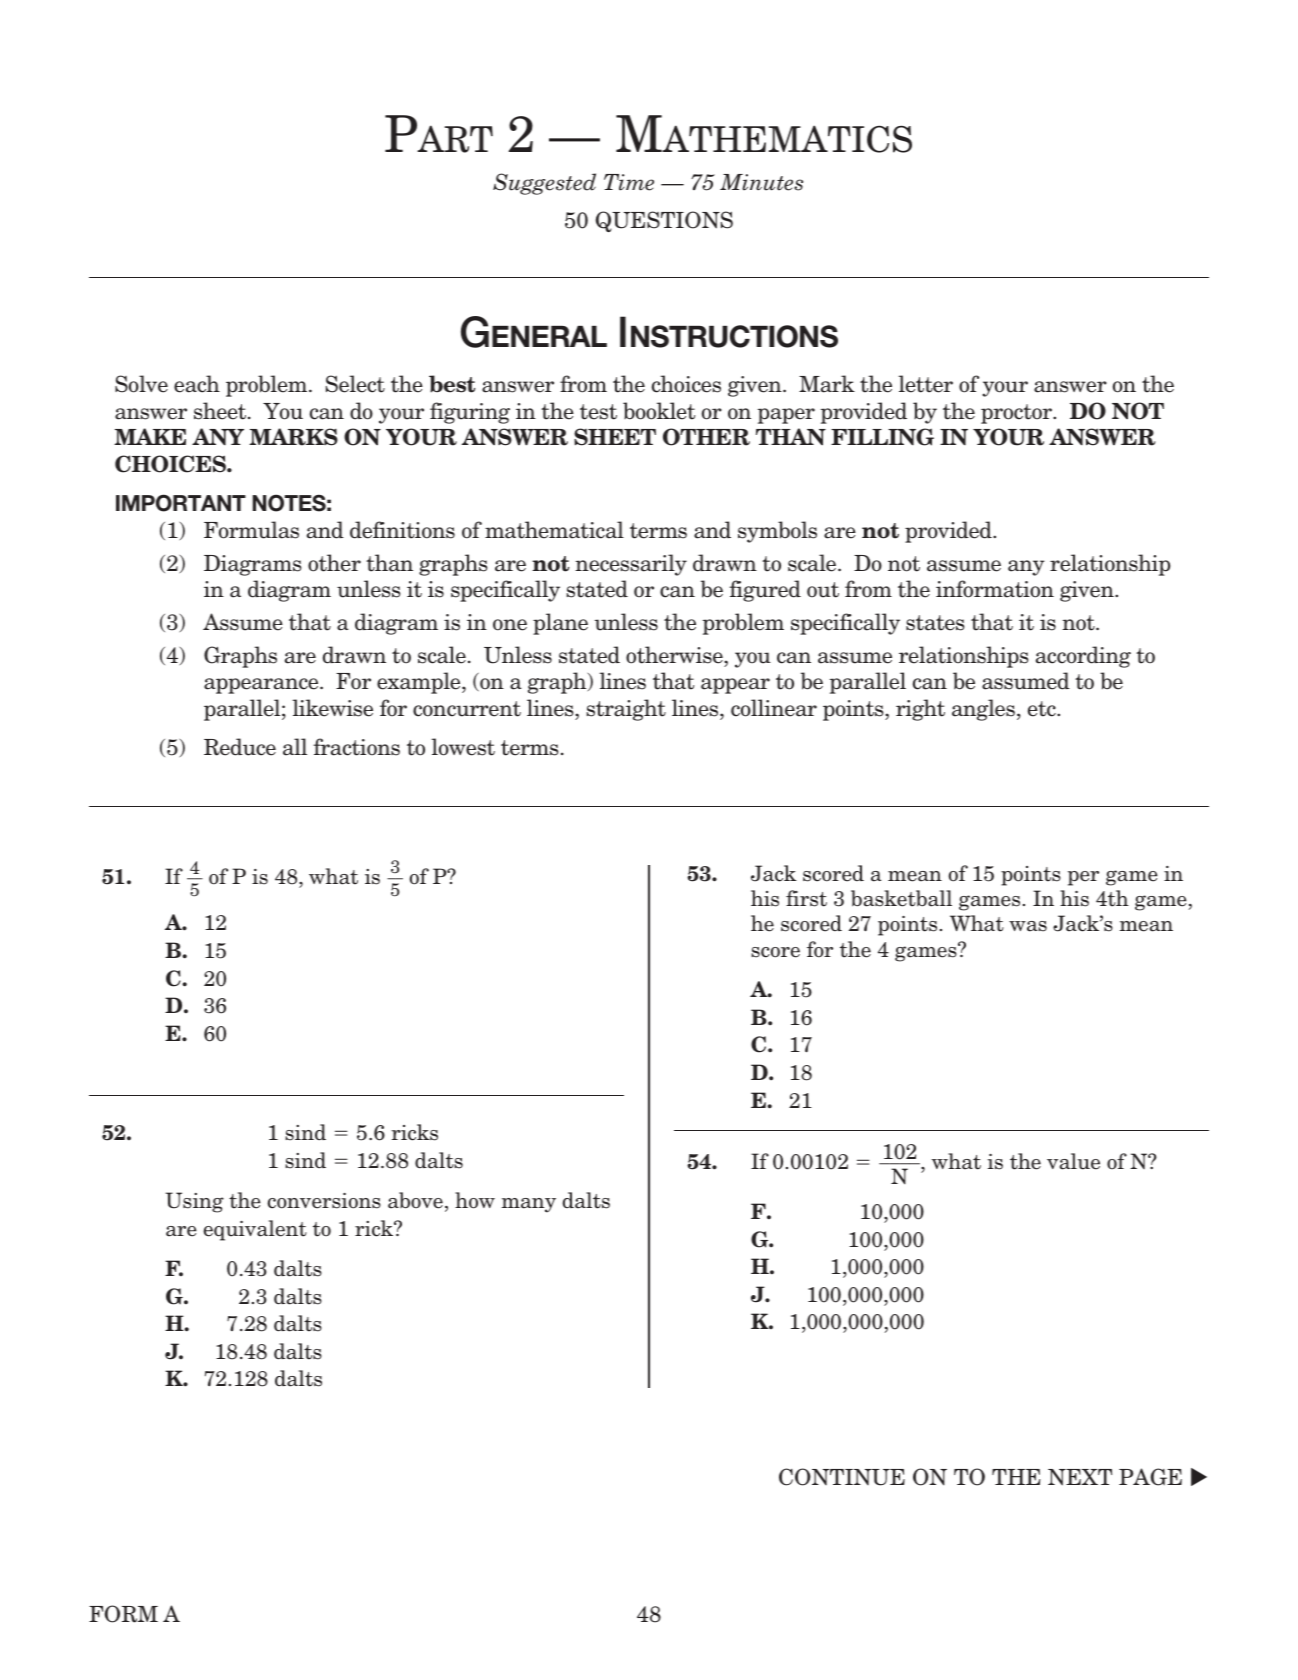  I want to click on QUESTIONS, so click(664, 221).
